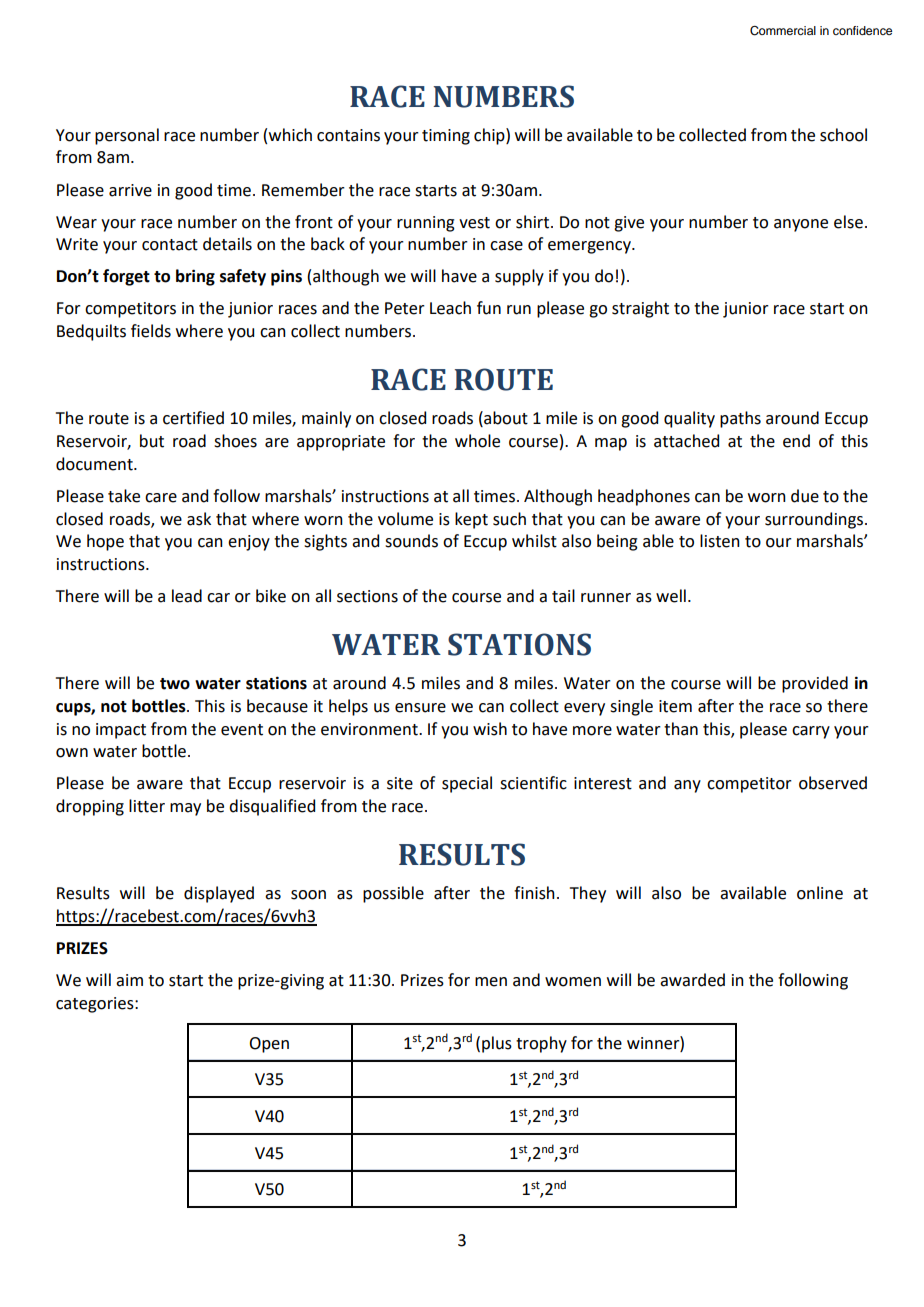  Describe the element at coordinates (477, 441) in the image. I see `whole` at that location.
